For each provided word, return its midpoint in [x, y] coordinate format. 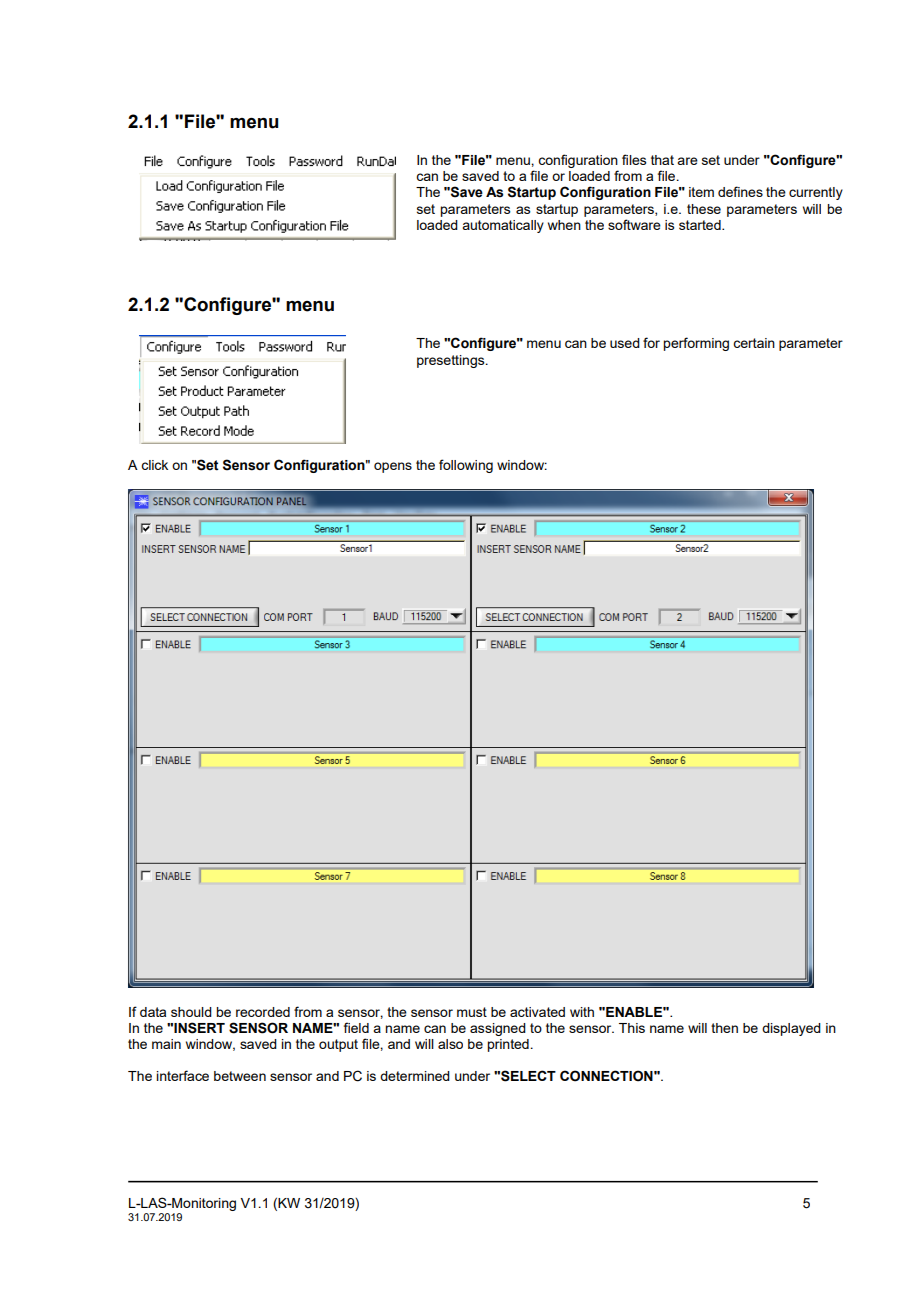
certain [754, 343]
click [154, 465]
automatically [503, 226]
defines [740, 191]
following [466, 466]
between [240, 1076]
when [564, 225]
